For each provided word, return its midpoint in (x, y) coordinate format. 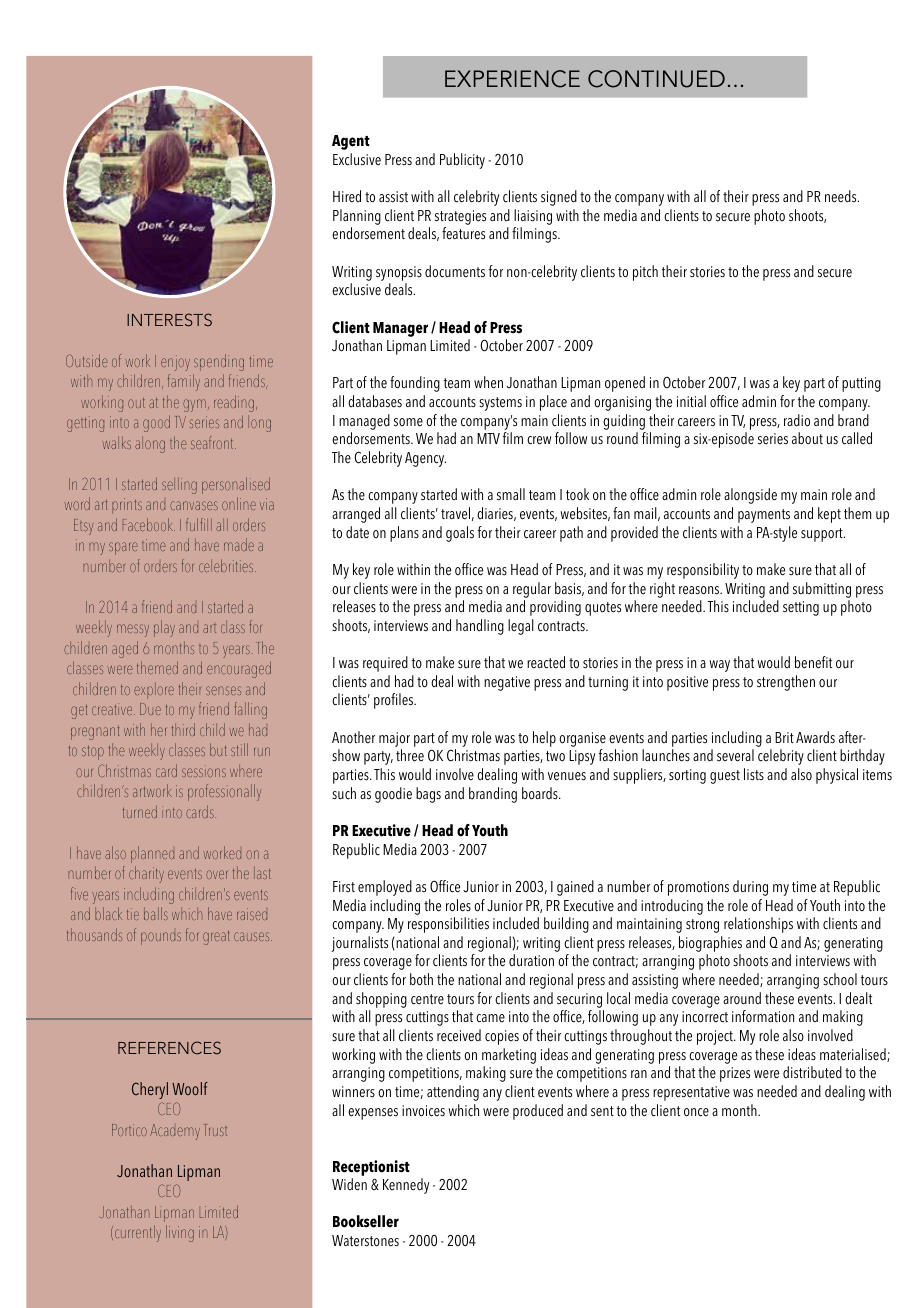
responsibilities (448, 925)
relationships (758, 925)
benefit (813, 662)
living (180, 1233)
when (488, 382)
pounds (161, 938)
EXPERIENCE (512, 79)
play (164, 628)
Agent (351, 142)
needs (842, 196)
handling (480, 627)
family (184, 382)
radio (797, 420)
